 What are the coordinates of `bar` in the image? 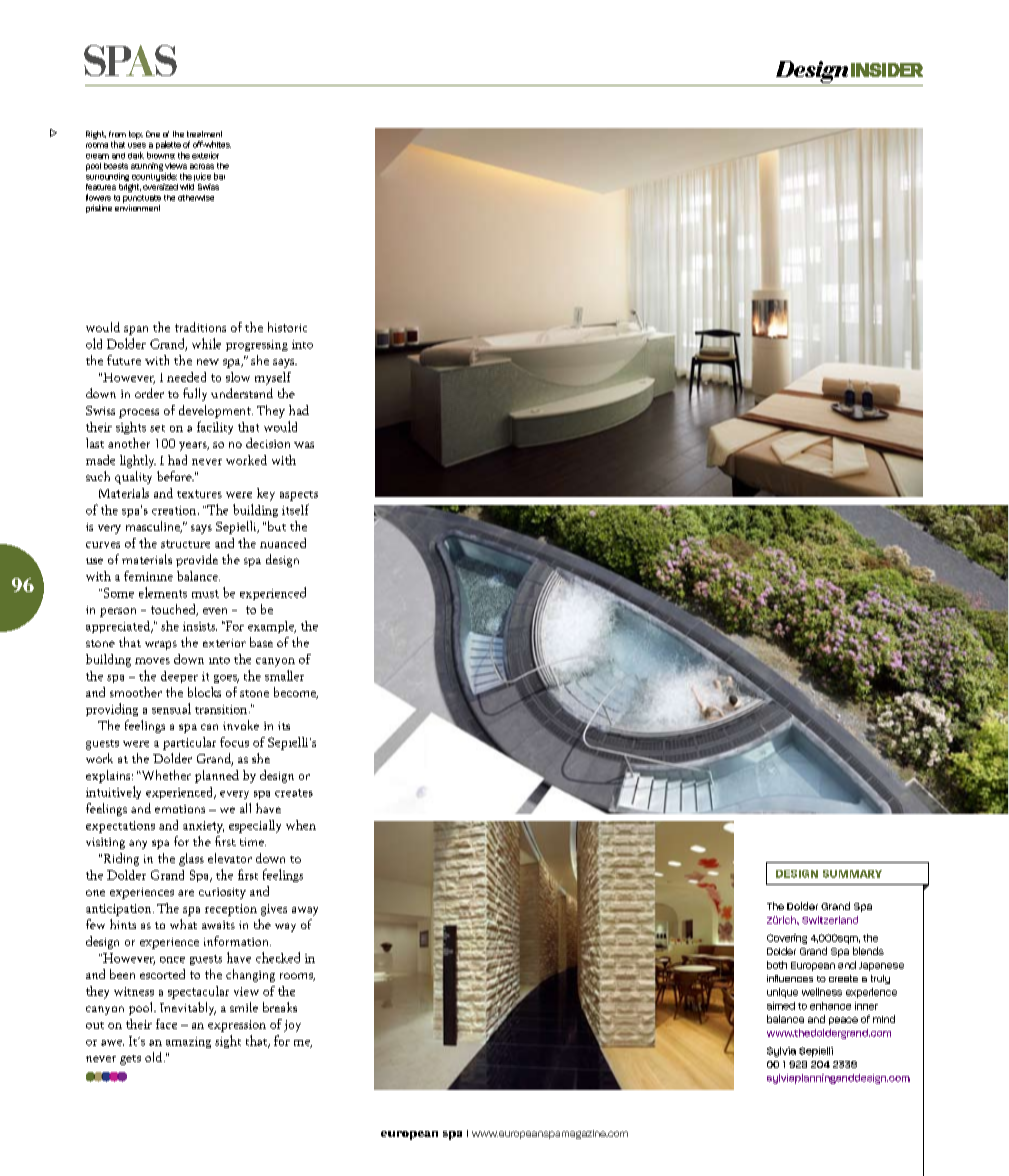 It's located at (219, 176).
